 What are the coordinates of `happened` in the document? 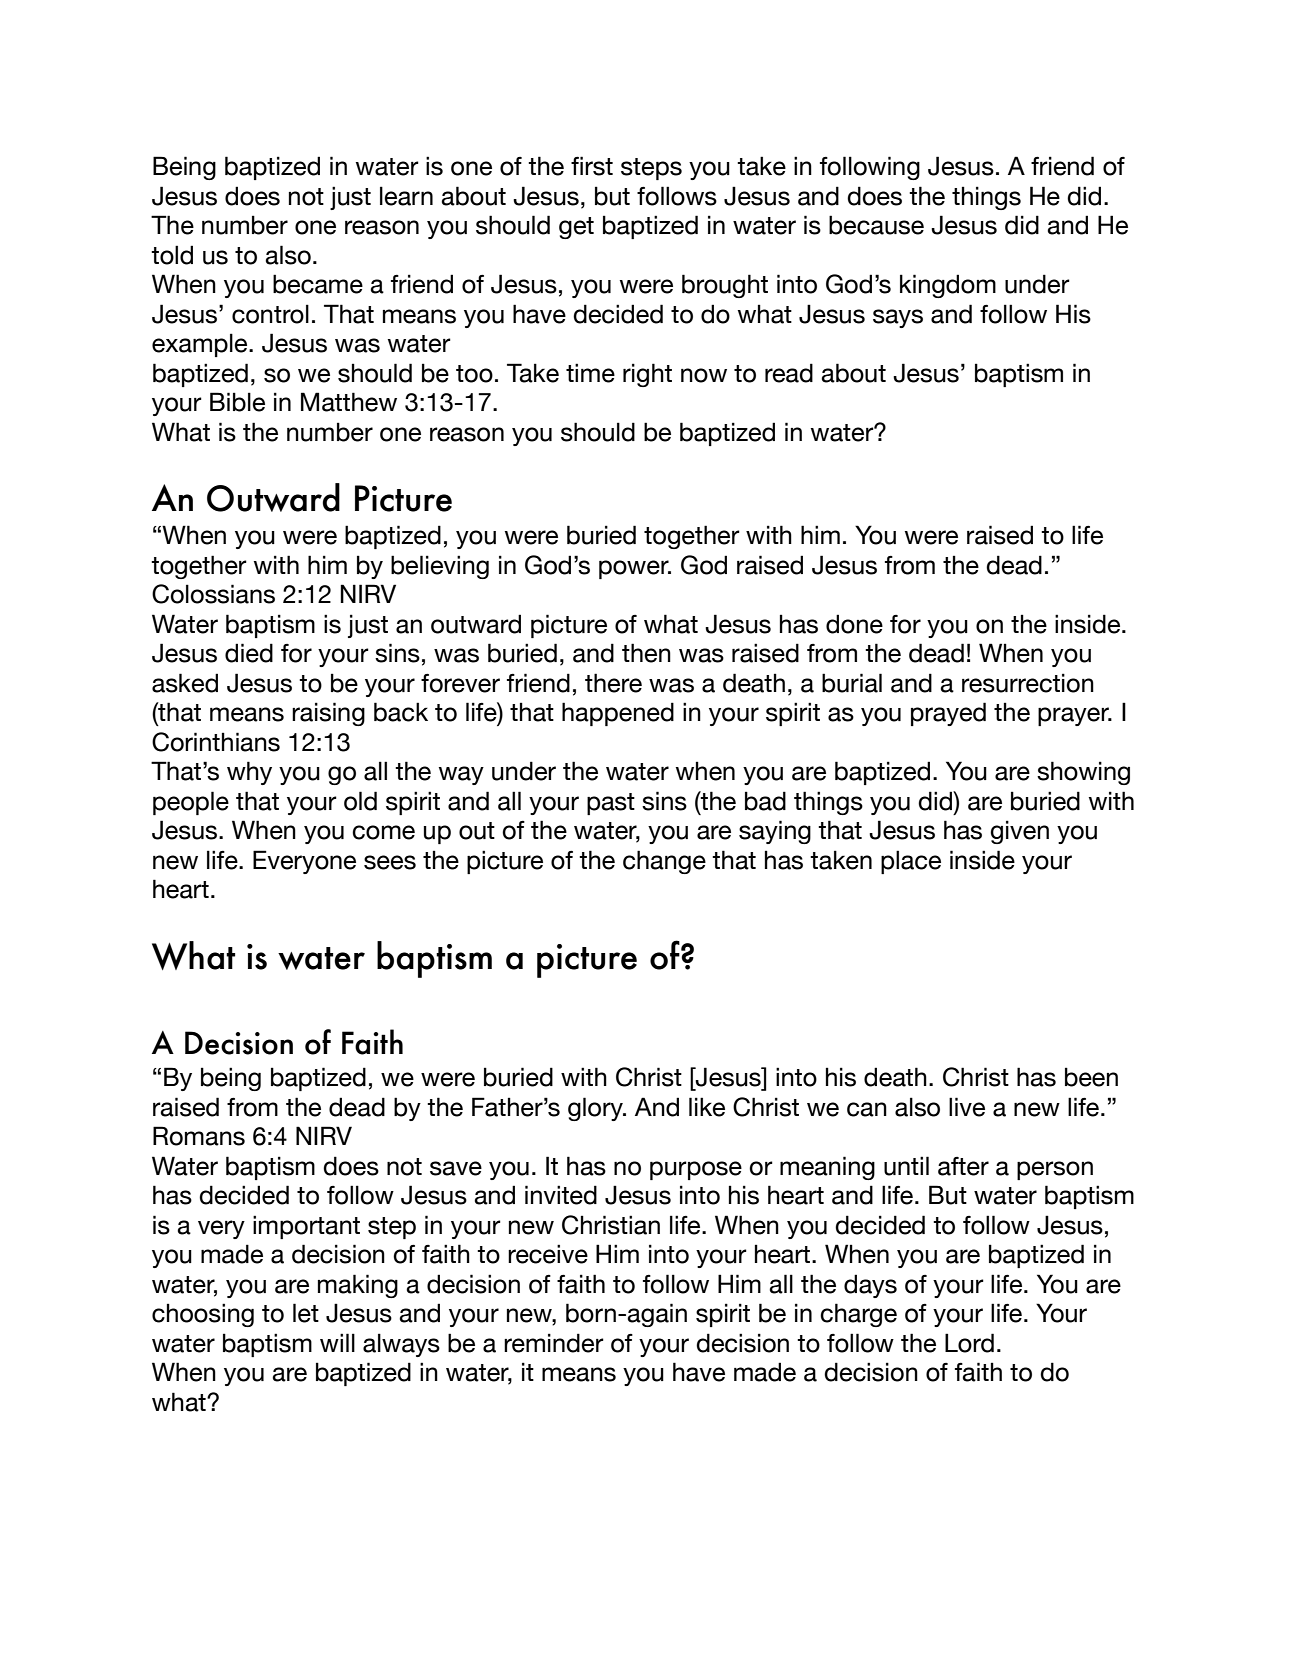 It's located at (618, 714).
